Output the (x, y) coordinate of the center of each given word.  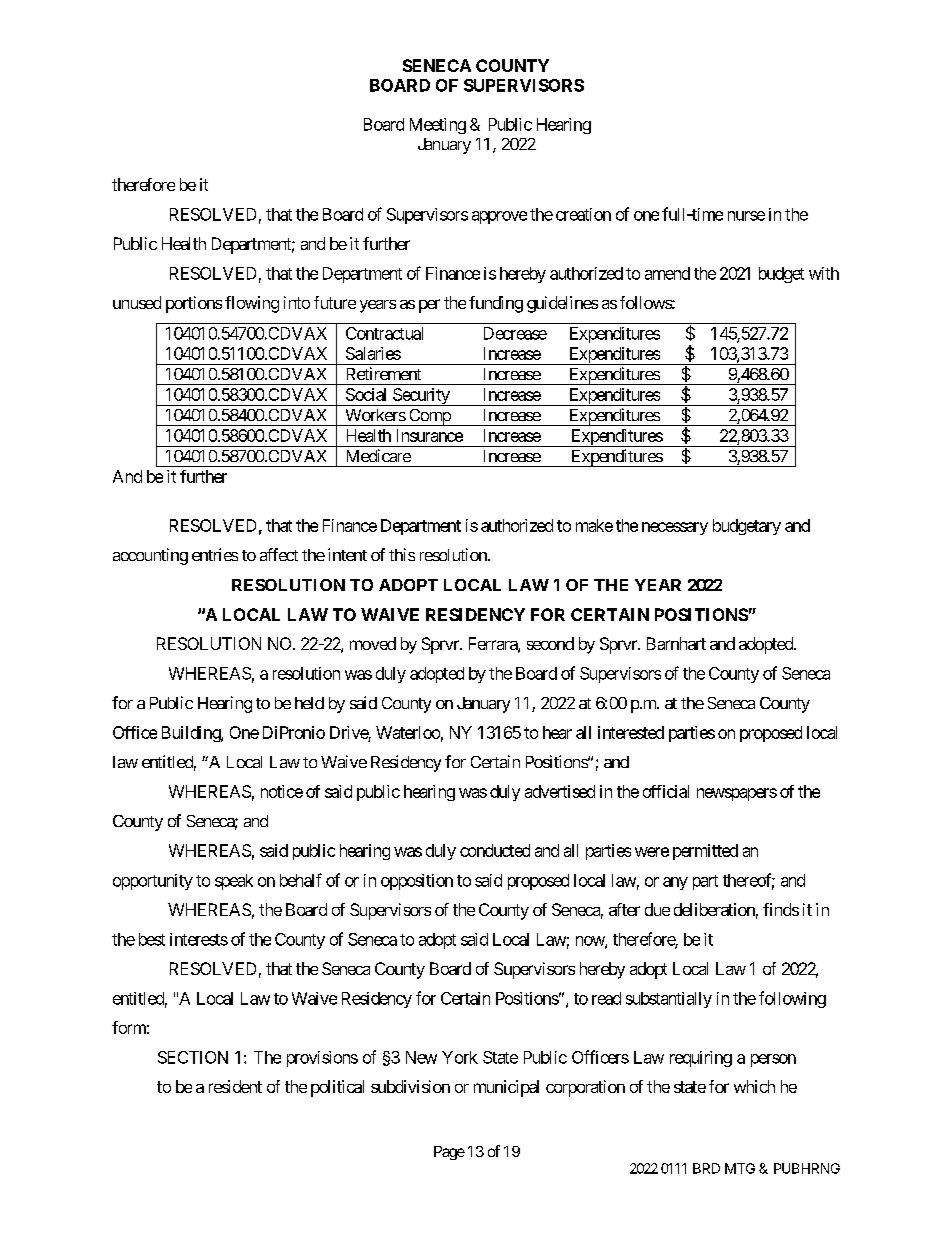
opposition (417, 882)
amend (667, 273)
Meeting (438, 126)
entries (215, 554)
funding (496, 304)
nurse (746, 216)
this (402, 554)
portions (194, 304)
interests (199, 939)
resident (235, 1086)
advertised (560, 791)
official (666, 791)
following (792, 999)
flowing (252, 304)
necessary (675, 528)
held (309, 703)
